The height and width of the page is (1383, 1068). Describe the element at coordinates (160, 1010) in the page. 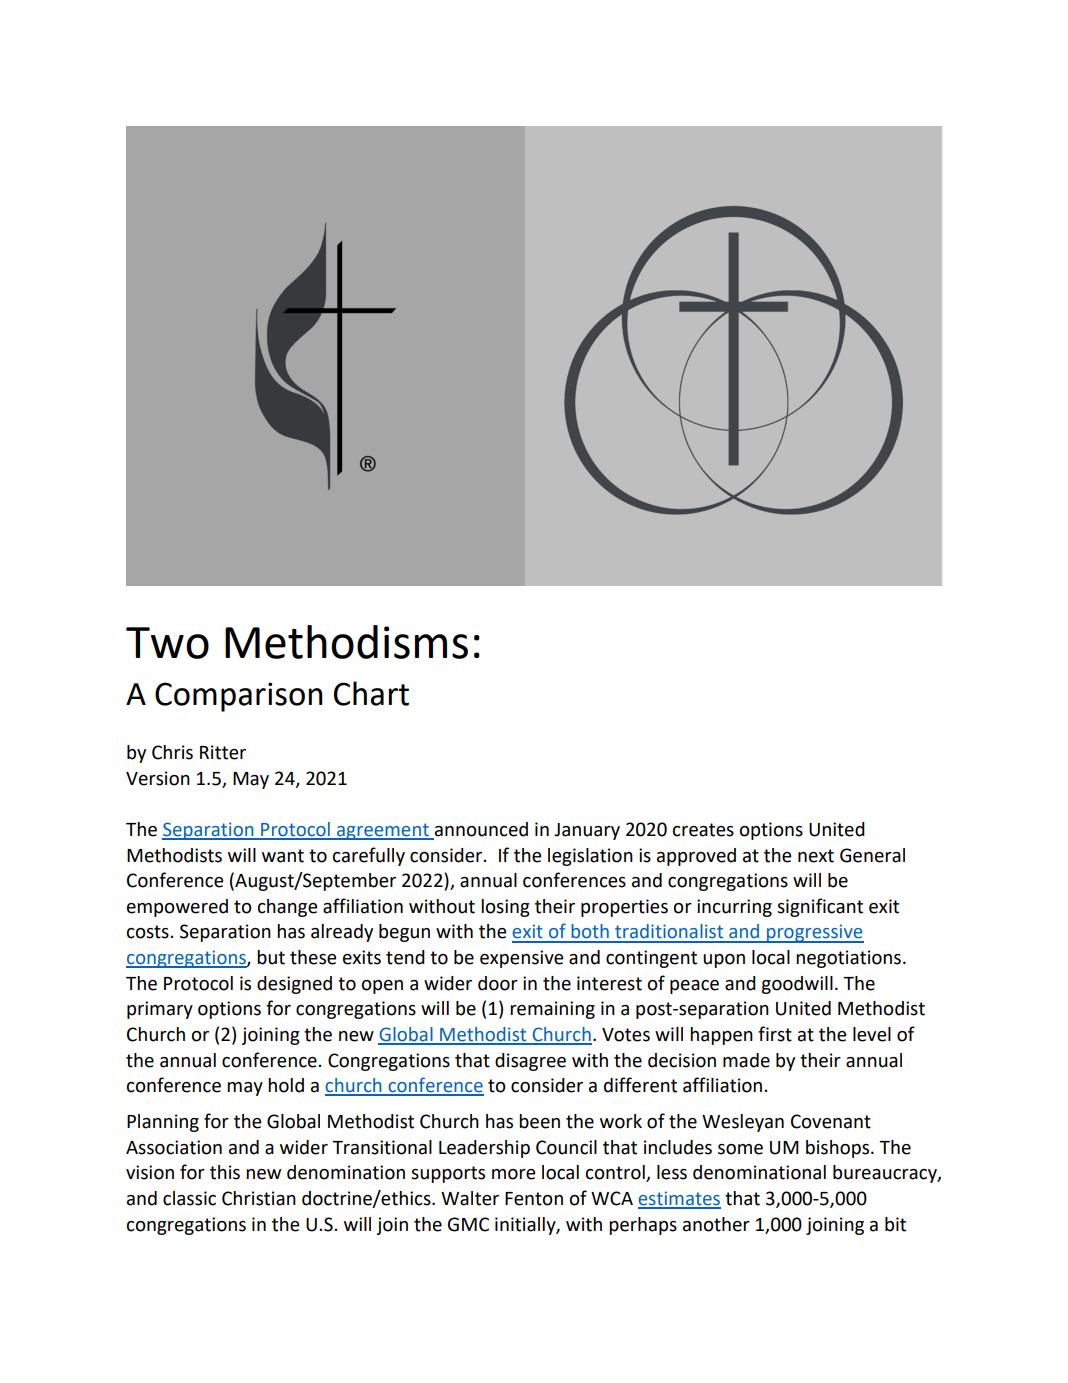

I see `primary` at that location.
